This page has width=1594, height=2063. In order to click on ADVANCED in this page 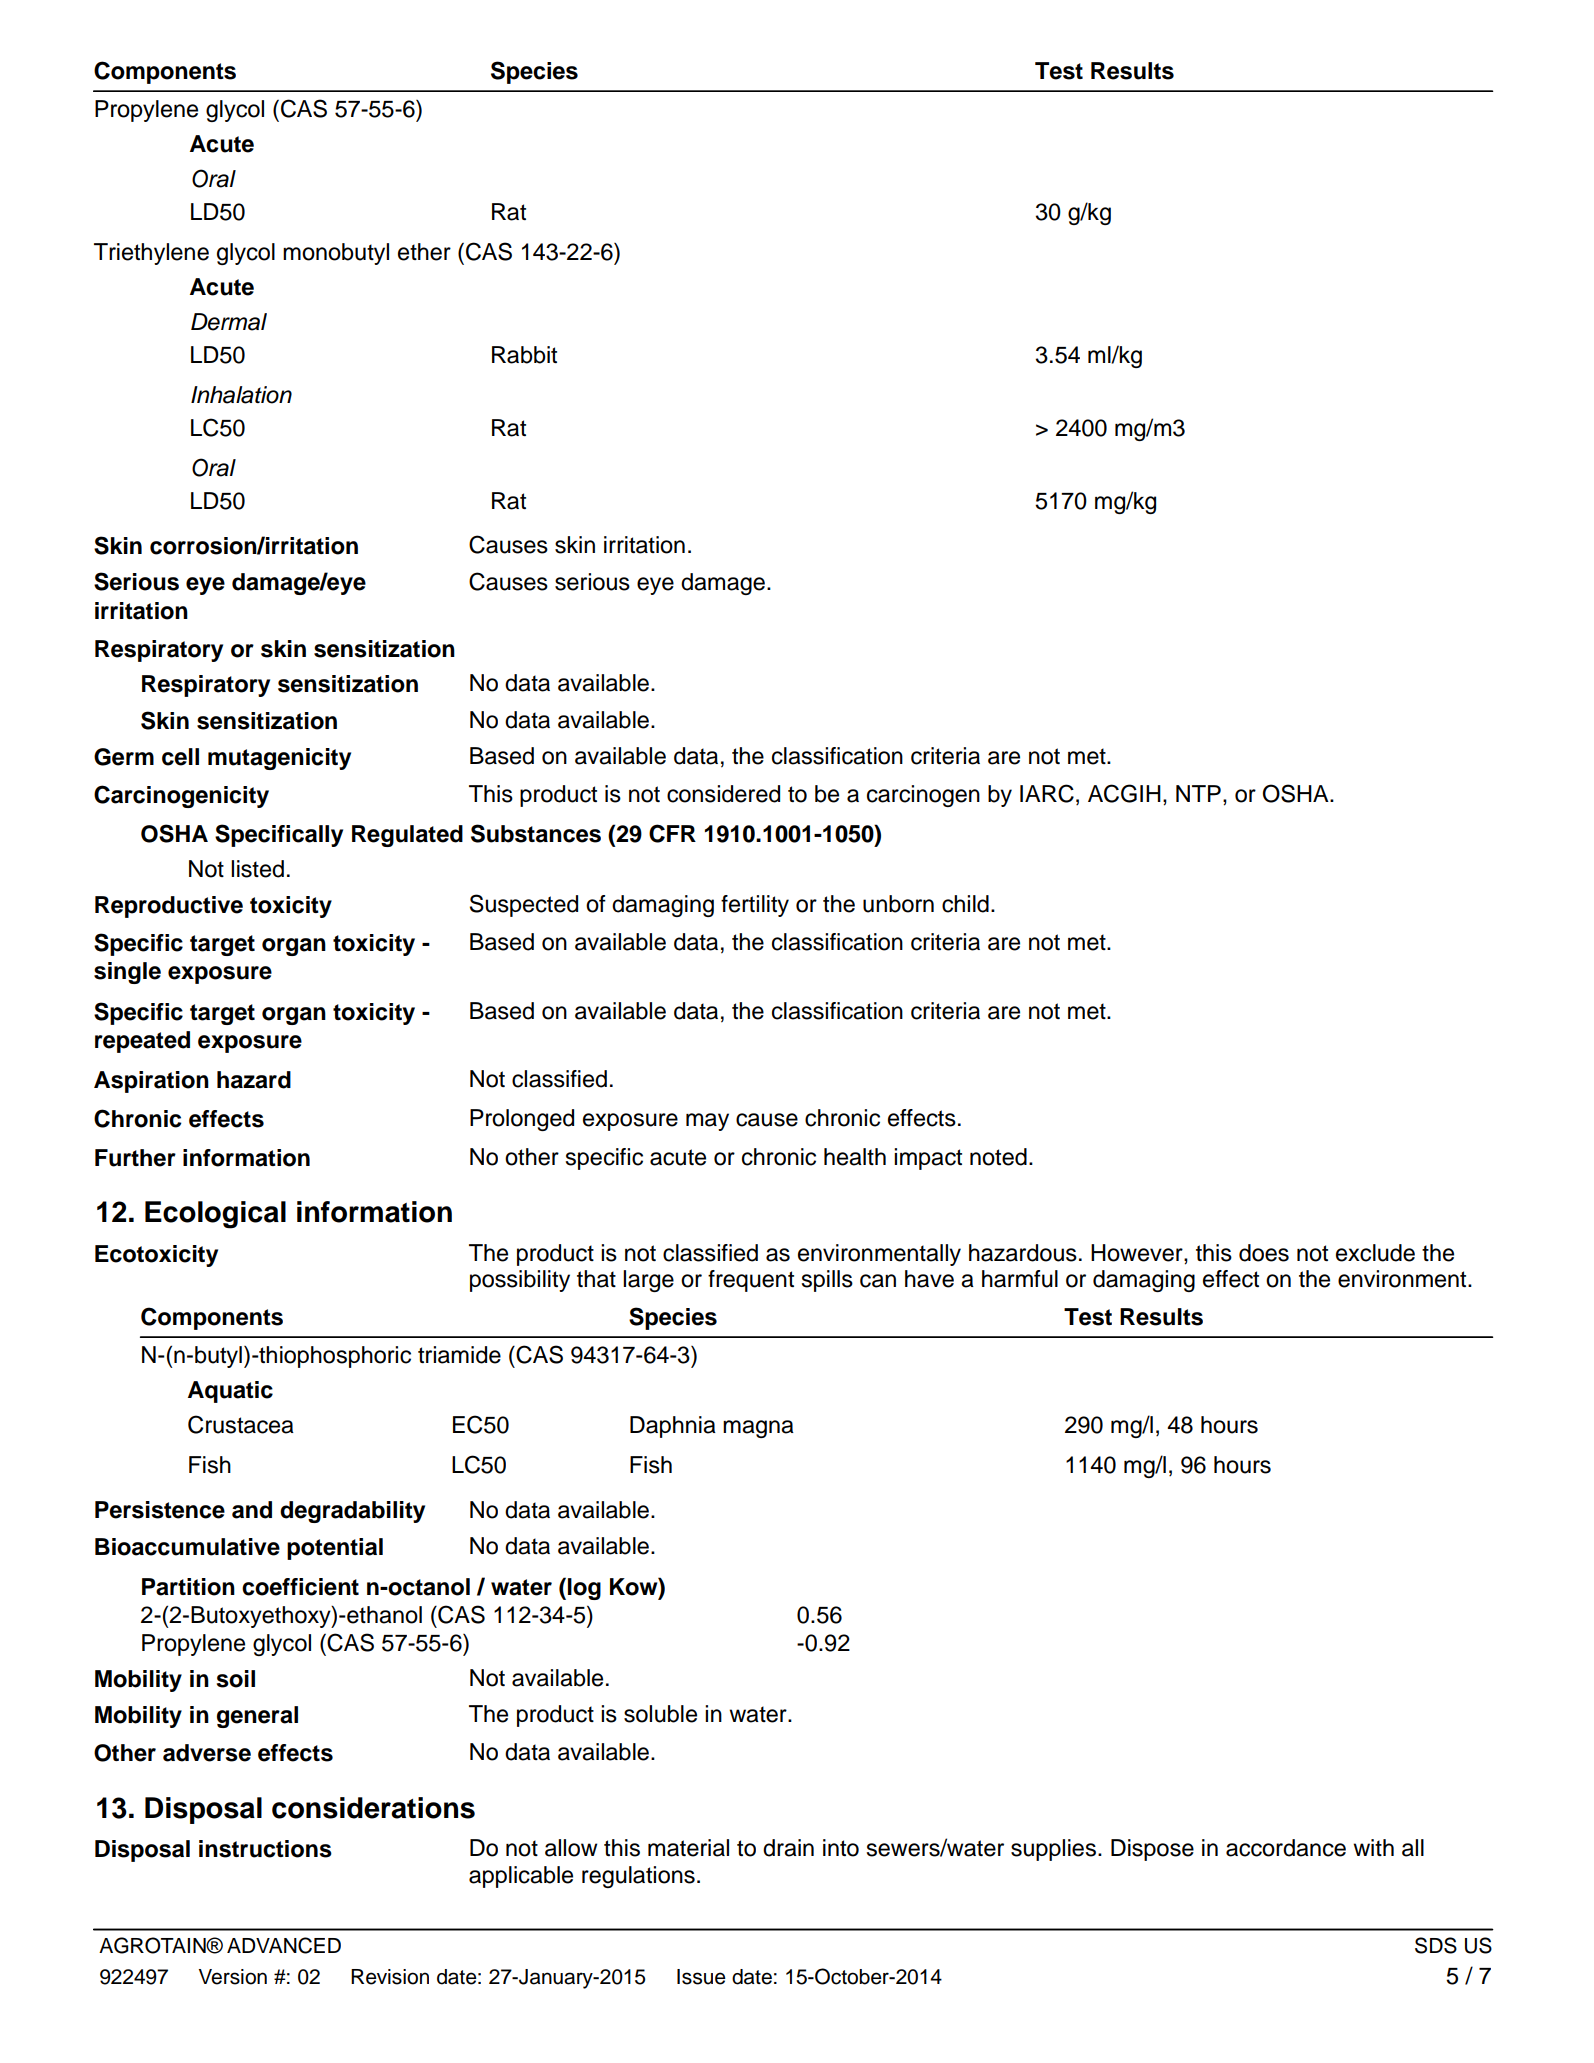, I will do `click(284, 1945)`.
